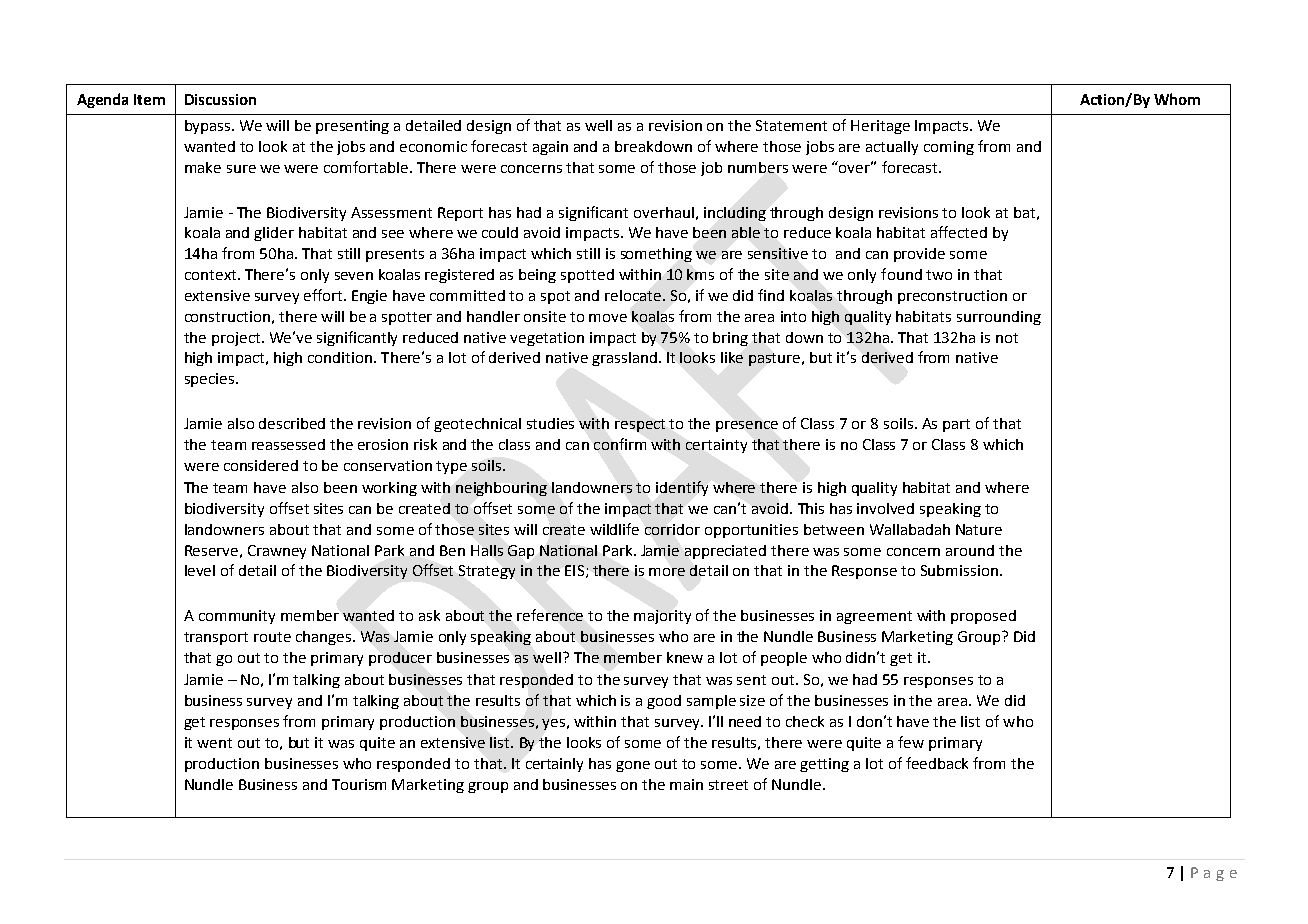 The image size is (1308, 924). What do you see at coordinates (288, 444) in the image?
I see `reassessed` at bounding box center [288, 444].
